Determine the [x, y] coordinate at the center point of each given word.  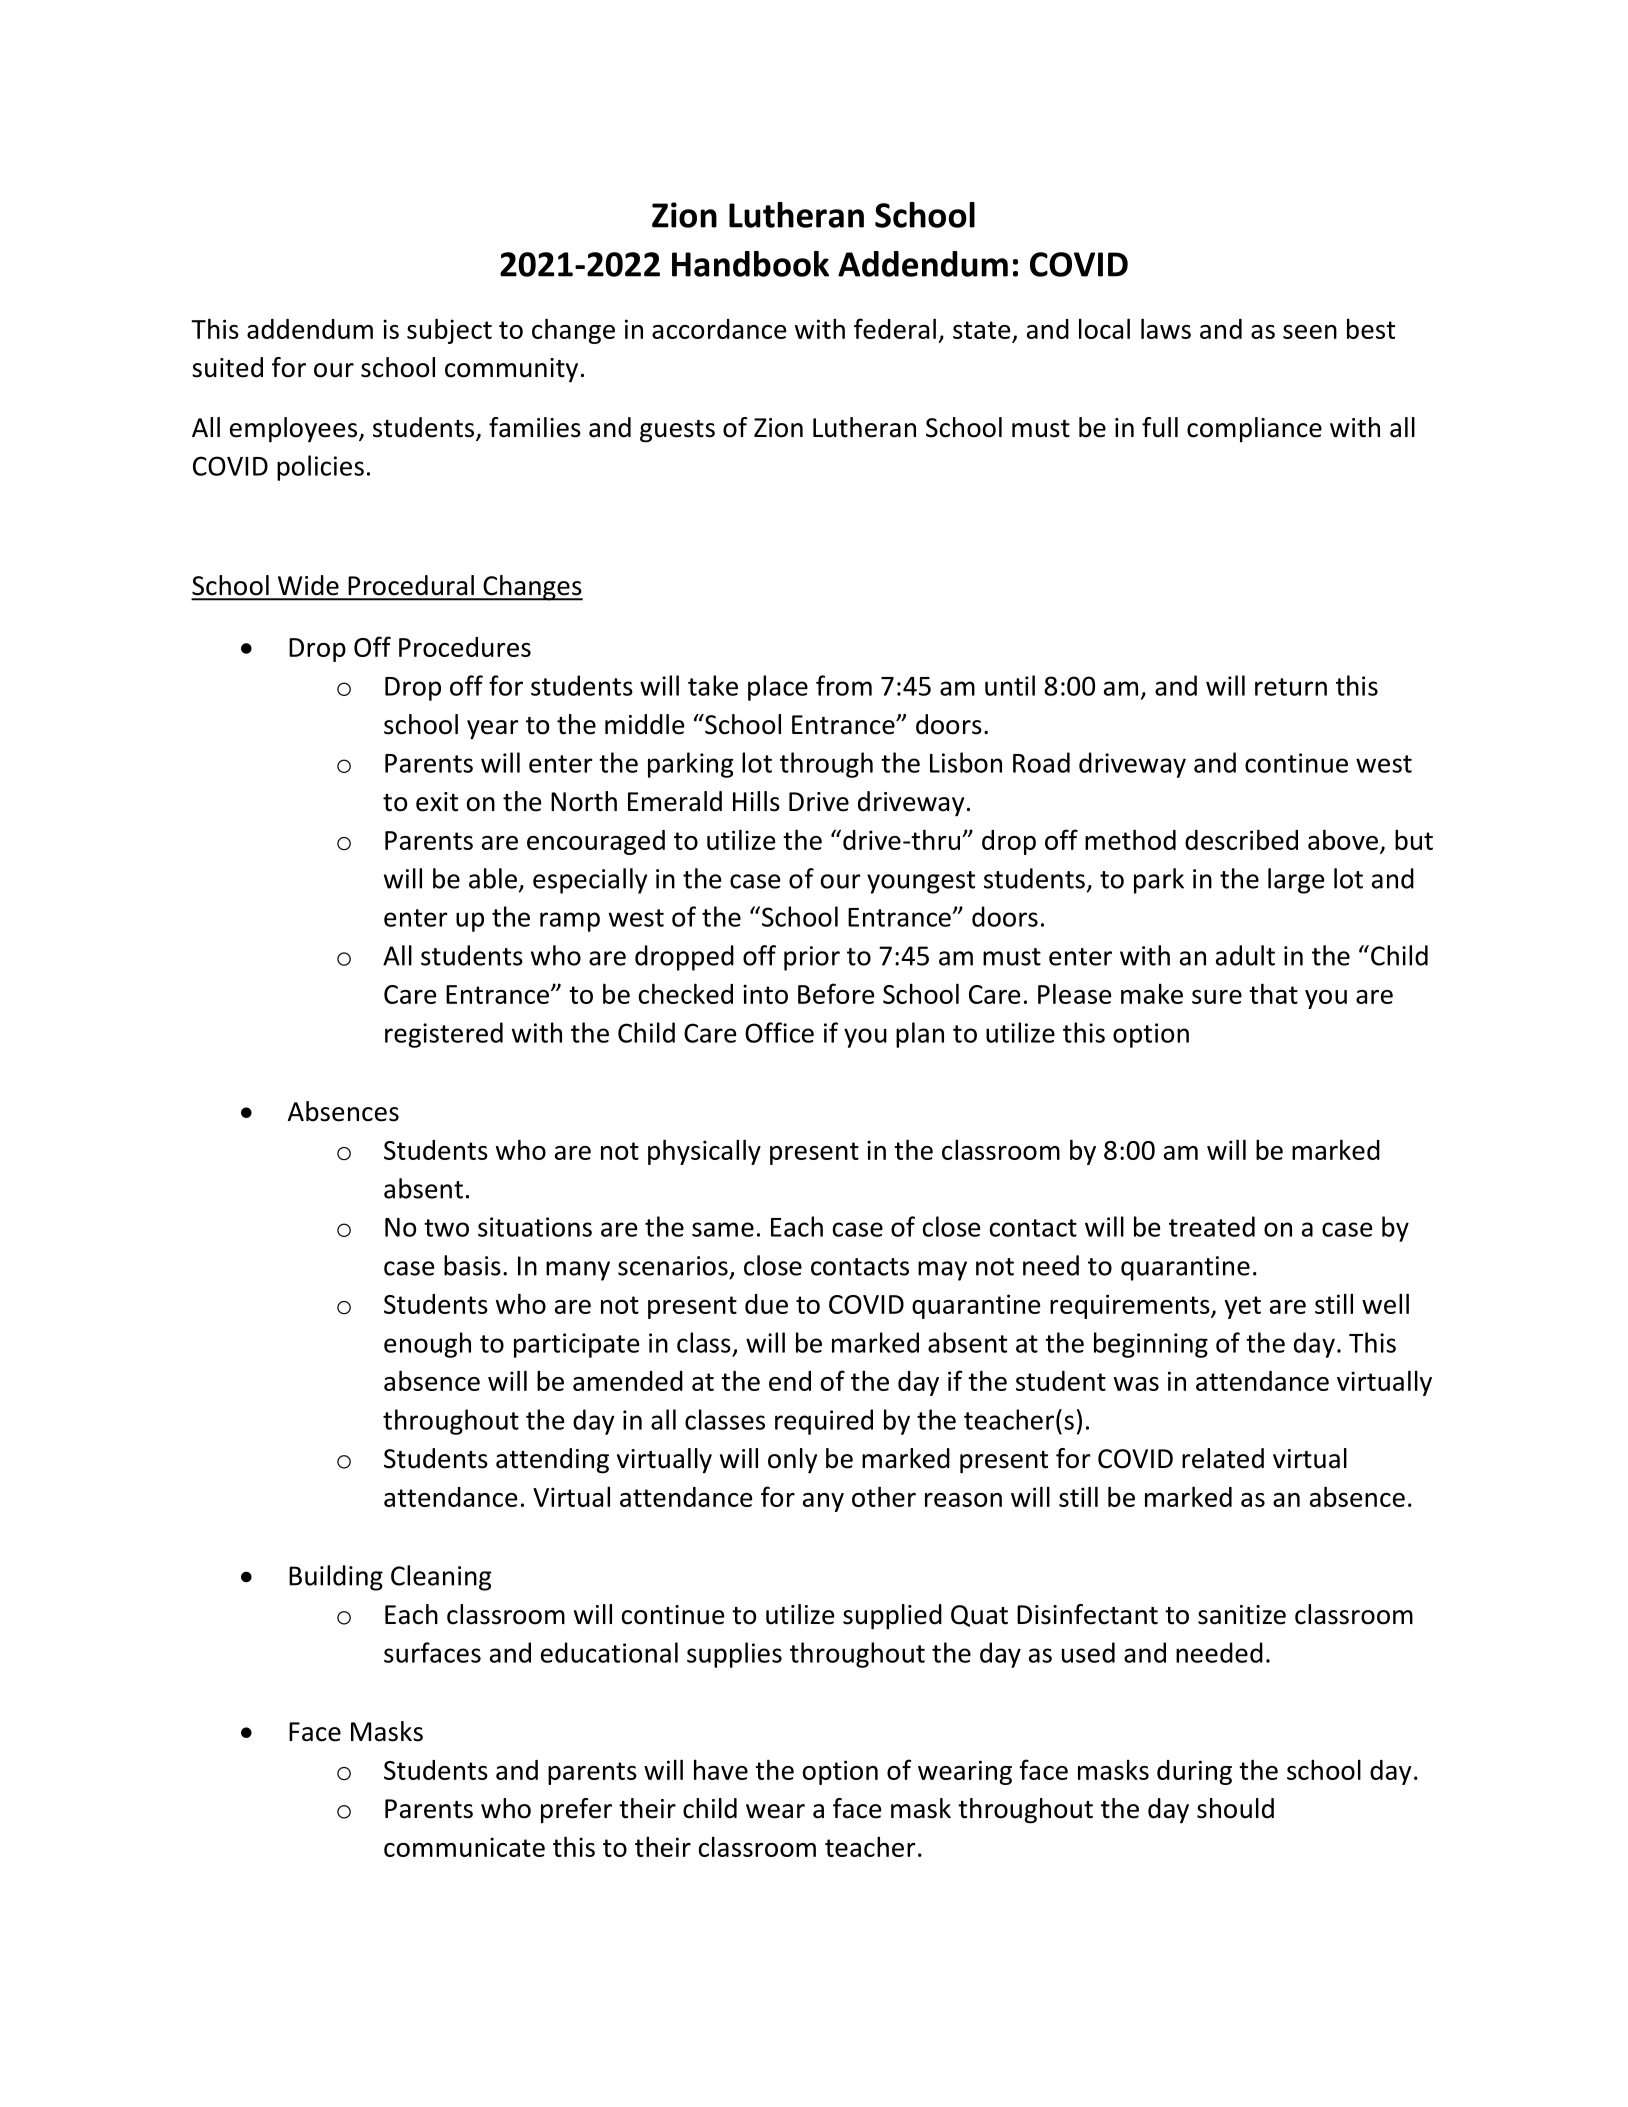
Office [779, 1032]
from [844, 685]
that [1273, 993]
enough [427, 1345]
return [1291, 687]
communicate [464, 1847]
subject [449, 331]
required [824, 1422]
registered [444, 1035]
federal [895, 328]
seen [1310, 332]
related [1223, 1458]
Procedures [465, 647]
